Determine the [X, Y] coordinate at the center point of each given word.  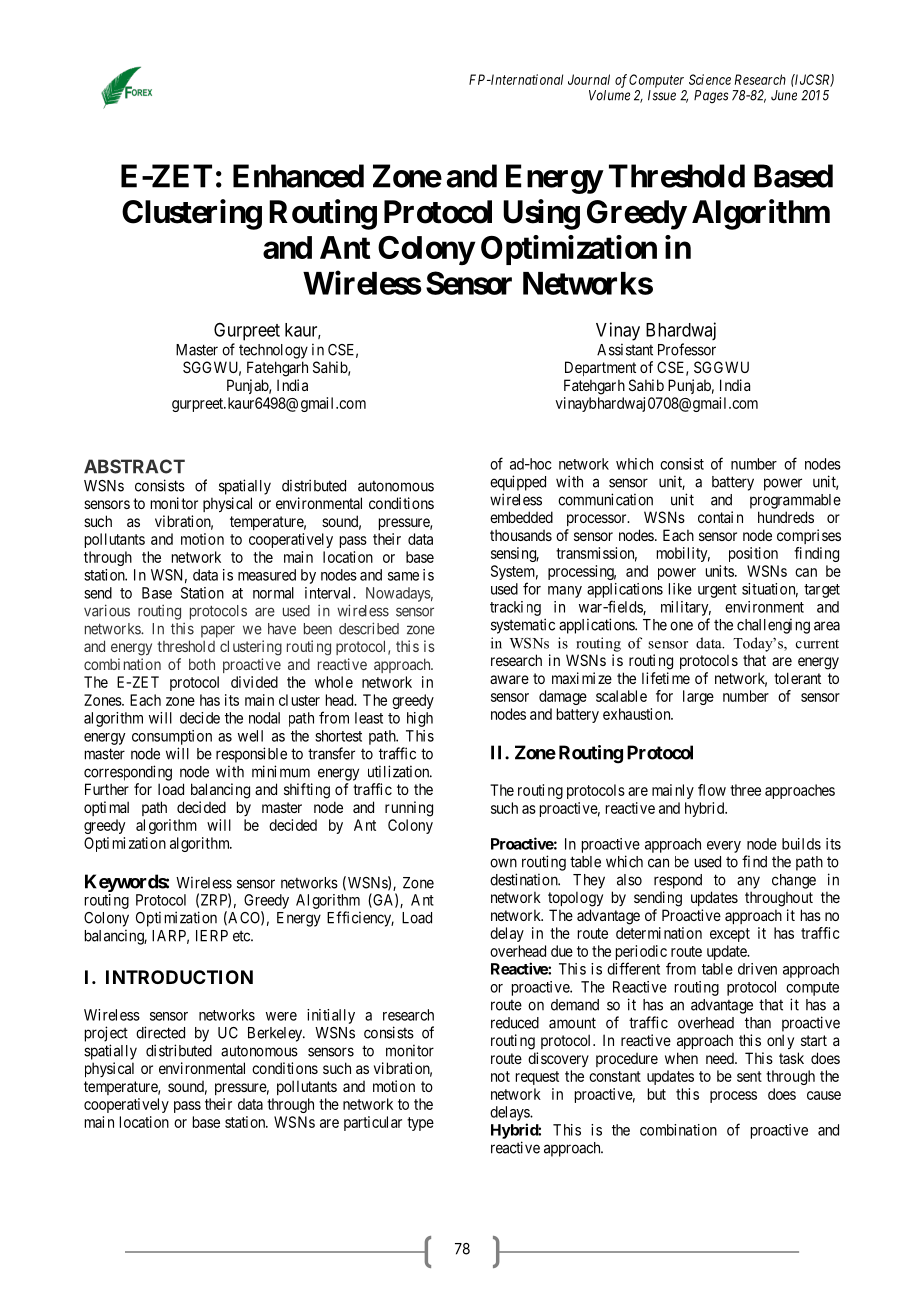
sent [749, 1076]
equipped [518, 483]
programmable [795, 501]
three [745, 790]
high [420, 719]
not [500, 1076]
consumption [172, 737]
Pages [711, 97]
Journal [589, 79]
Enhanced [298, 176]
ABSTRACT [134, 466]
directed [160, 1032]
